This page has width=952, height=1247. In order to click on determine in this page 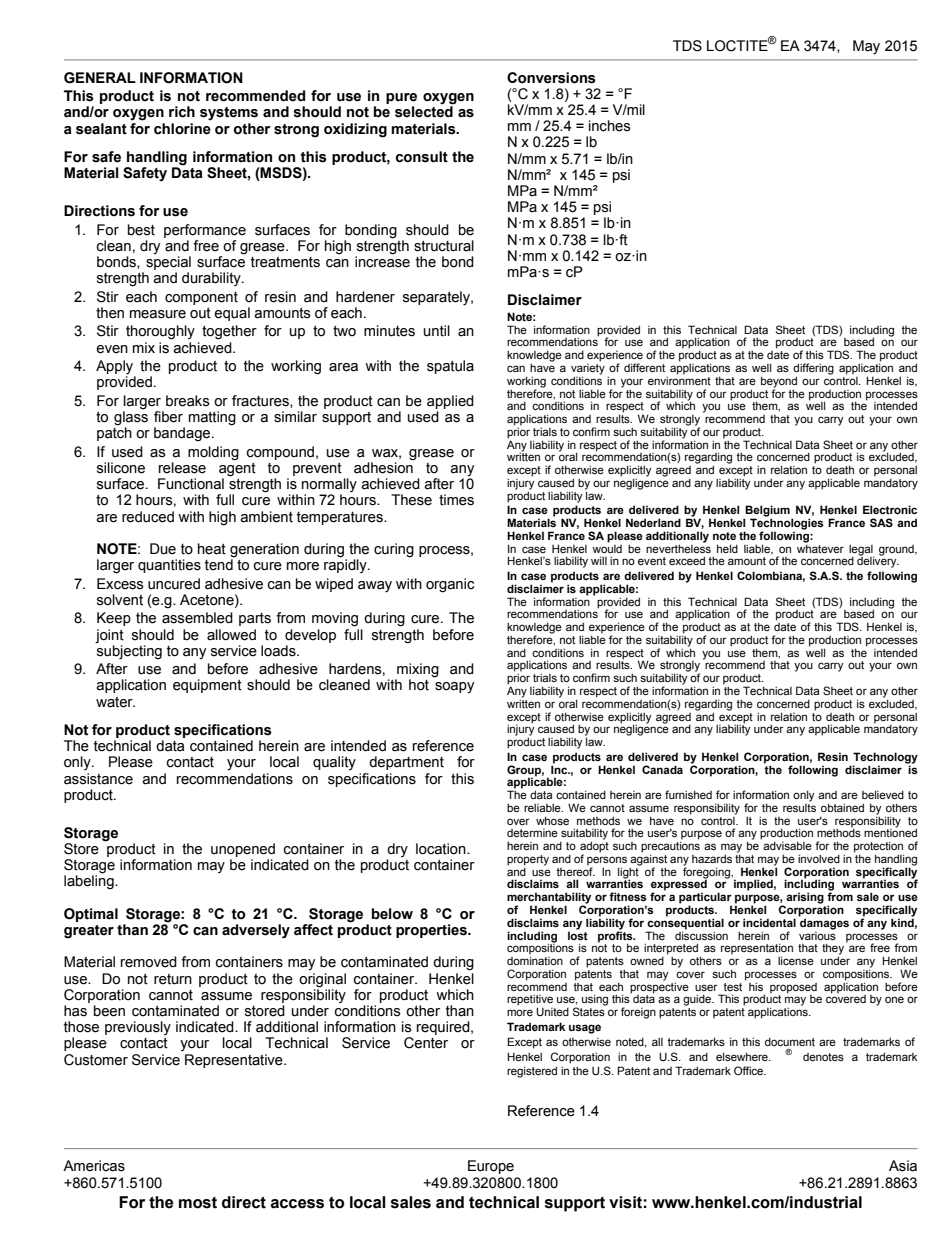, I will do `click(532, 833)`.
